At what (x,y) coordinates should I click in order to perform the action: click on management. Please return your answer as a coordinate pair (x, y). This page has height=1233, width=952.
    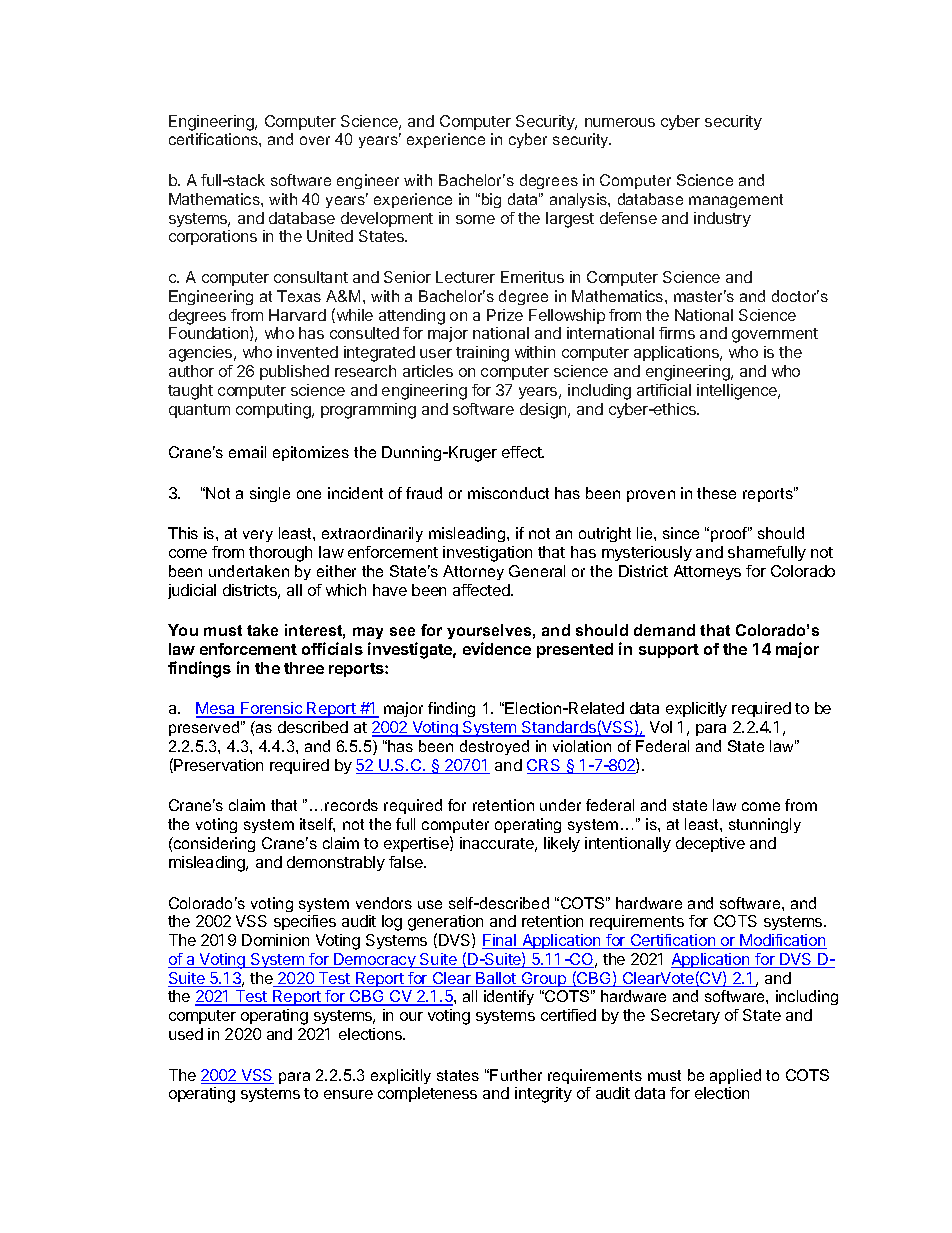
    Looking at the image, I should click on (736, 201).
